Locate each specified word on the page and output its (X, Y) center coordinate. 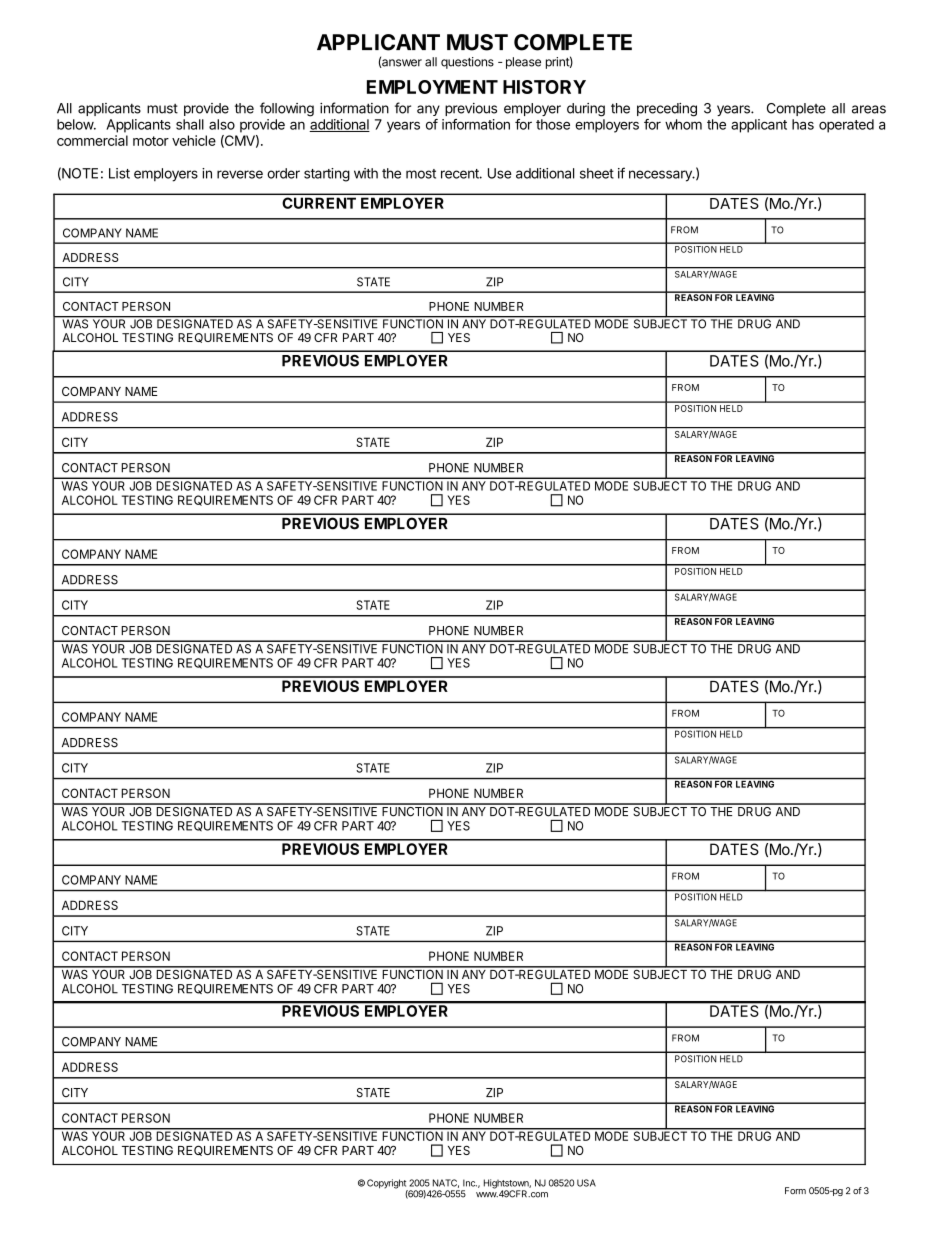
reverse (240, 174)
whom (683, 124)
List (119, 173)
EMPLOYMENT (432, 87)
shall (190, 124)
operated (846, 126)
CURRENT (319, 203)
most (421, 174)
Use (500, 173)
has (803, 124)
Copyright (387, 1185)
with (366, 173)
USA (586, 1183)
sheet (597, 173)
